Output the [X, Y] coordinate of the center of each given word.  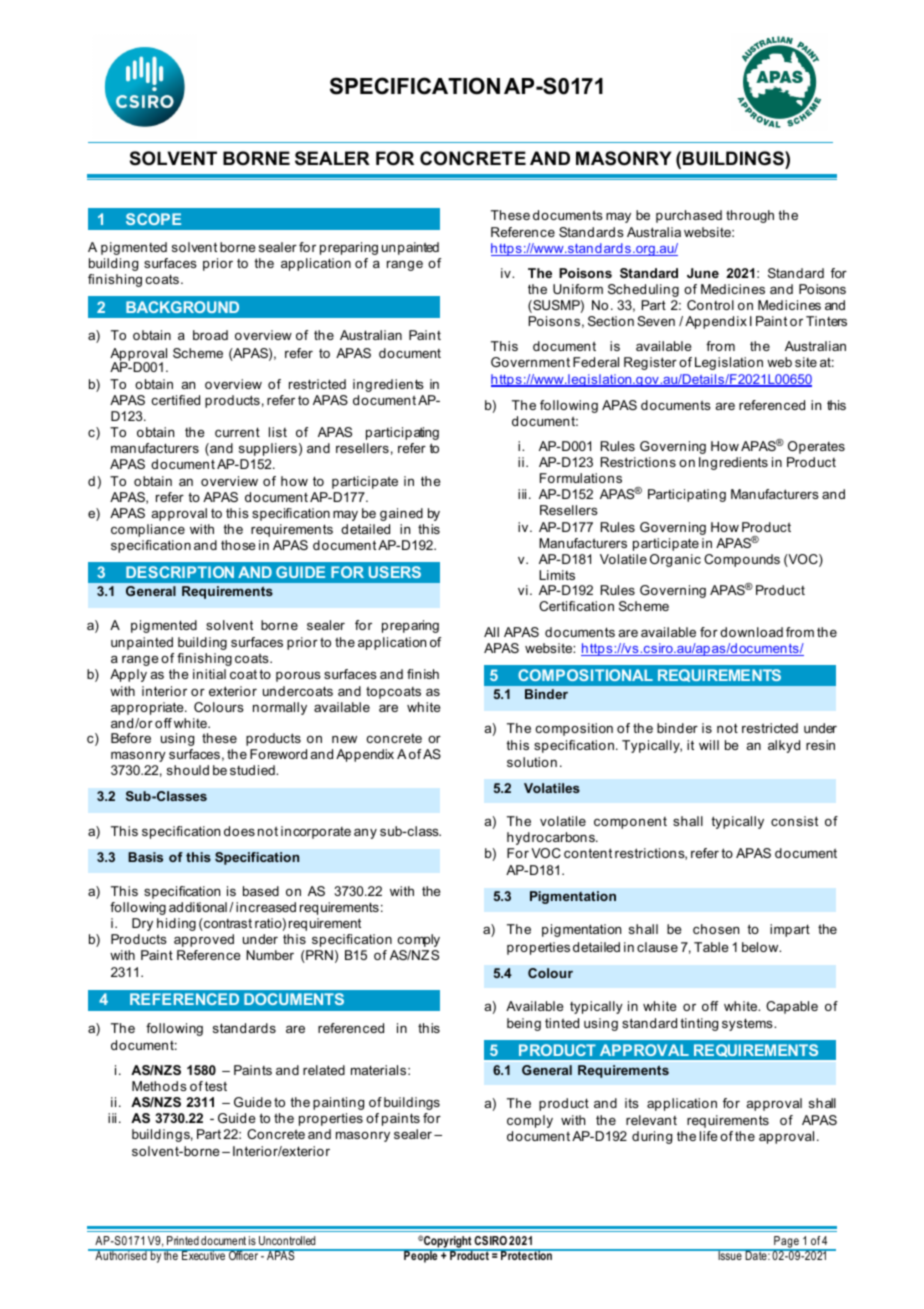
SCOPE [153, 219]
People [421, 1256]
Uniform [578, 289]
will [709, 745]
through [750, 216]
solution [532, 762]
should [188, 770]
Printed [183, 1240]
